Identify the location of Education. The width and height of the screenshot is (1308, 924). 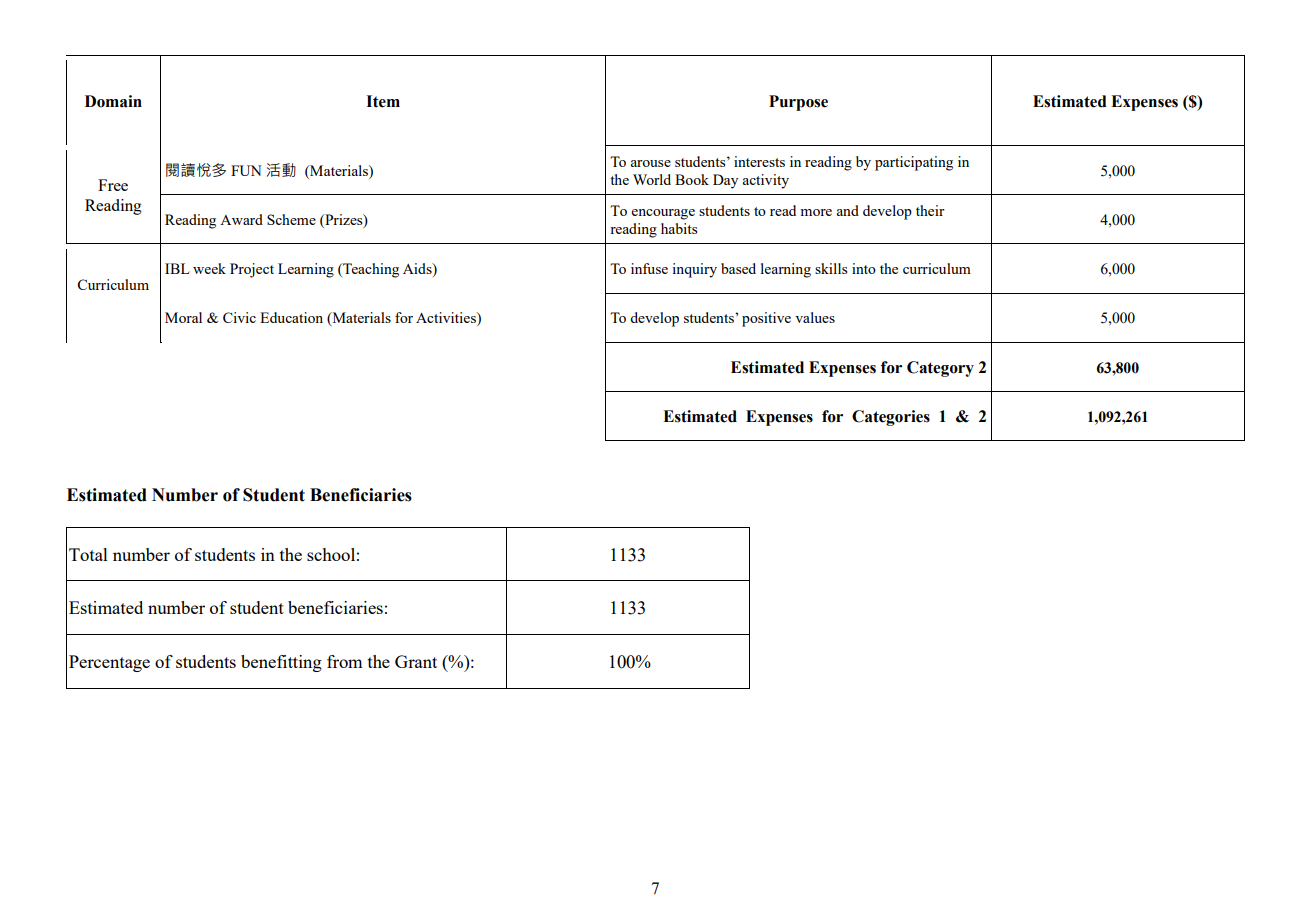
(291, 317).
